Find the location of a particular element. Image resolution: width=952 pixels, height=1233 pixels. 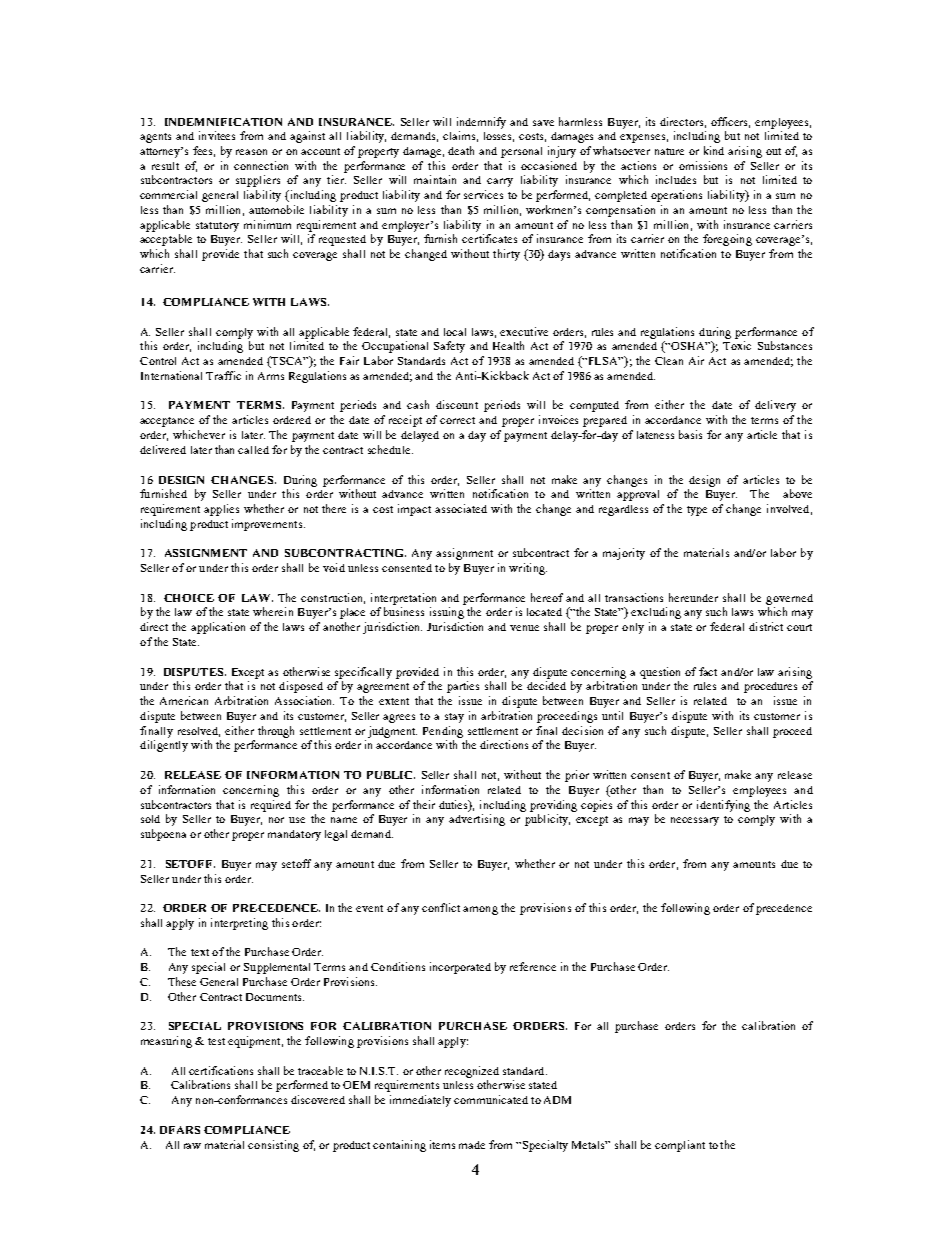

kind is located at coordinates (714, 150).
